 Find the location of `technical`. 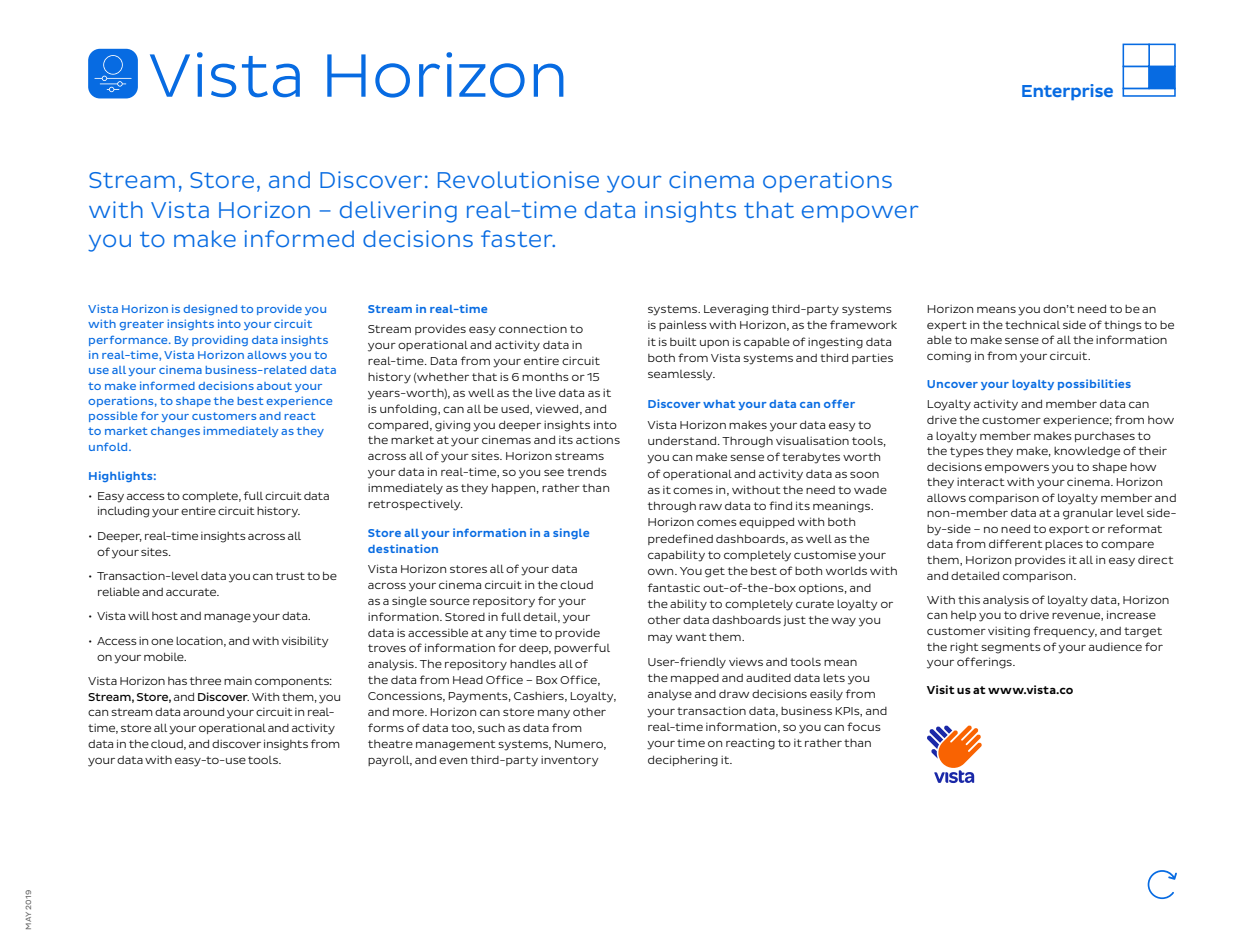

technical is located at coordinates (1032, 324).
